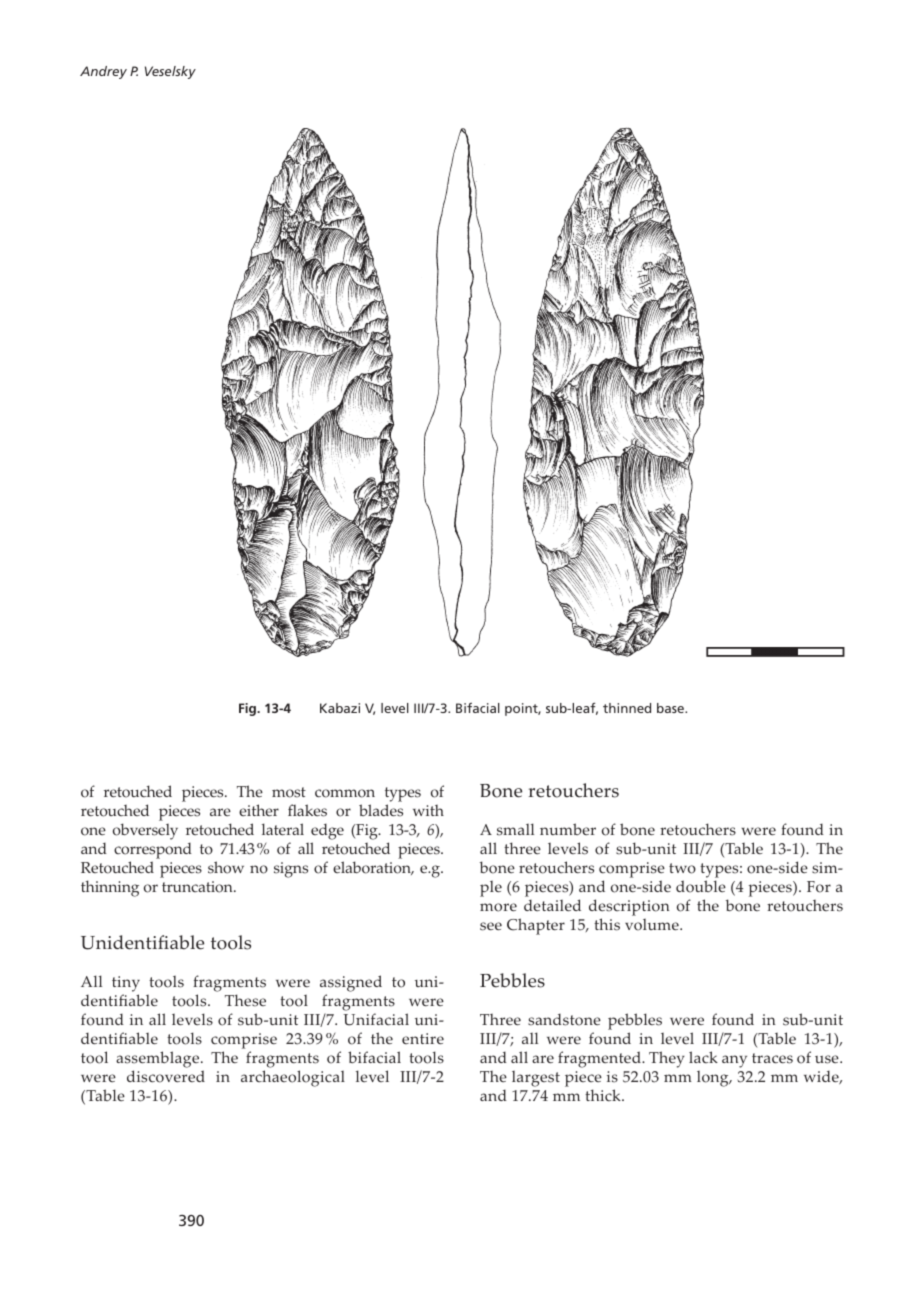  Describe the element at coordinates (701, 886) in the screenshot. I see `double` at that location.
